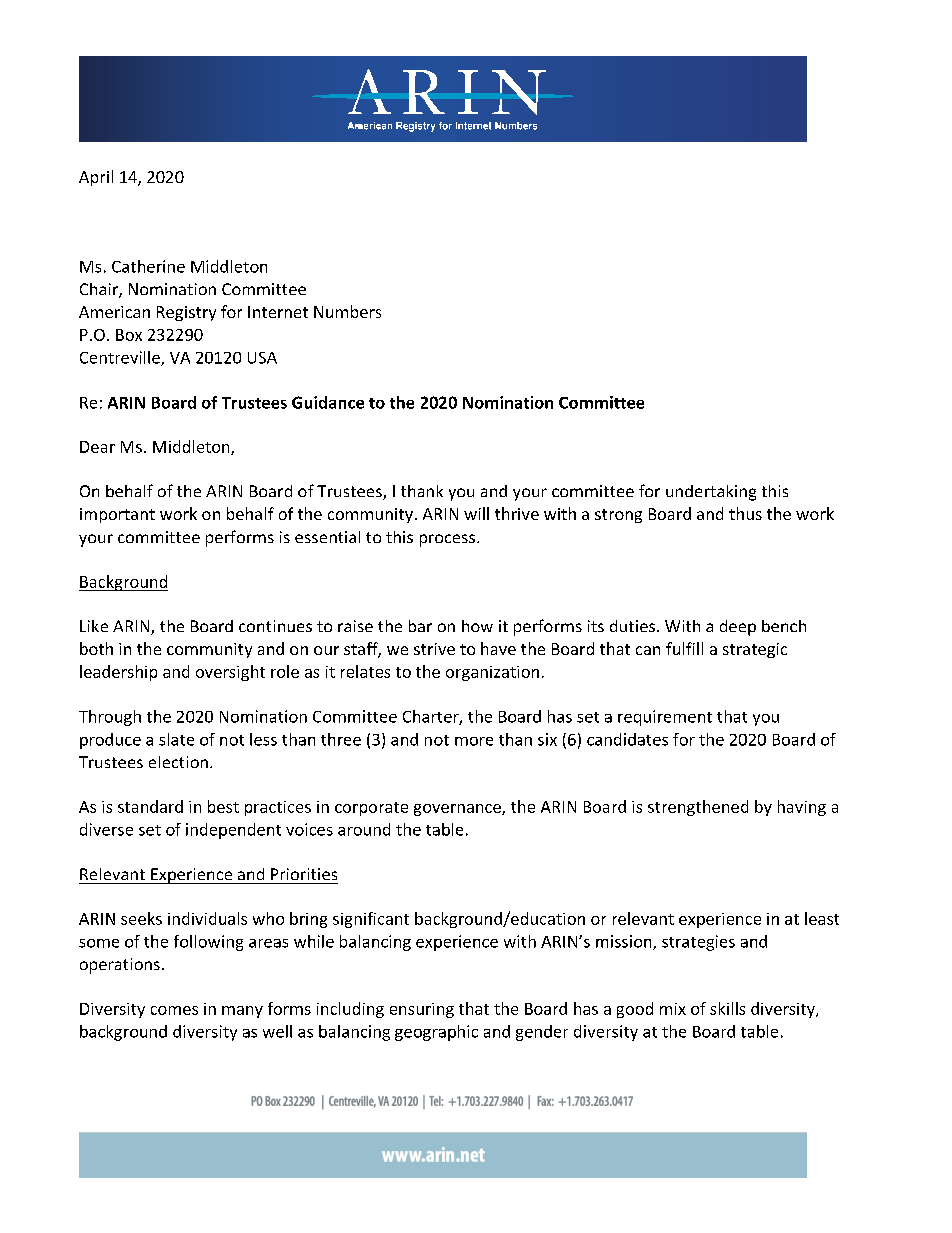 This screenshot has height=1233, width=952. Describe the element at coordinates (278, 312) in the screenshot. I see `Internet` at that location.
